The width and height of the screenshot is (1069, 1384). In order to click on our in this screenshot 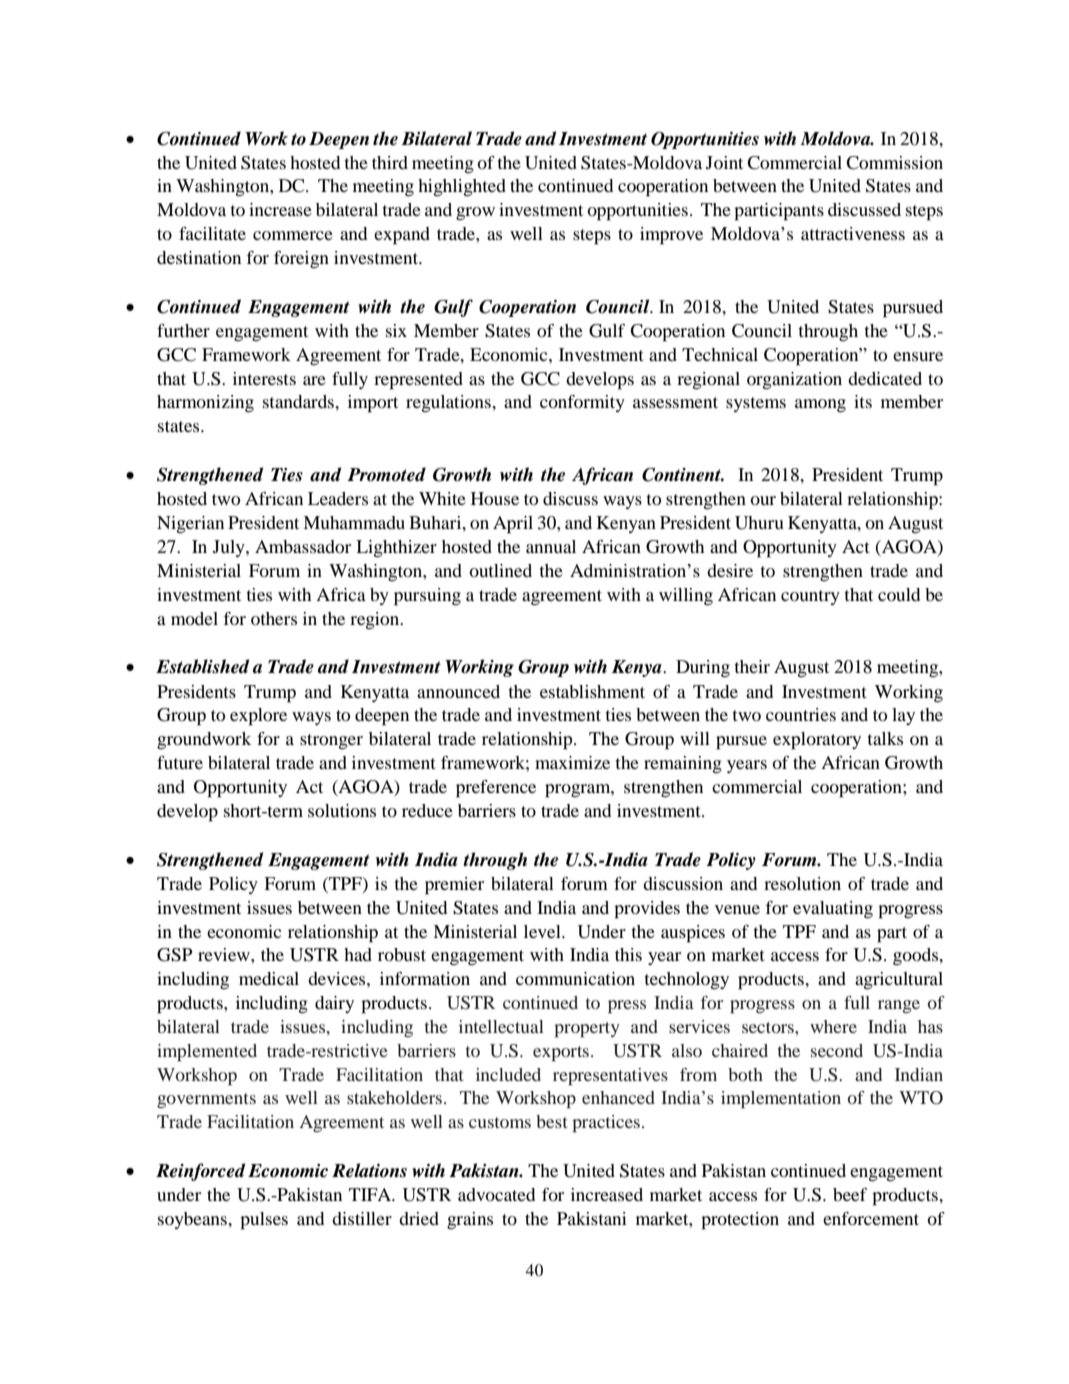, I will do `click(763, 500)`.
